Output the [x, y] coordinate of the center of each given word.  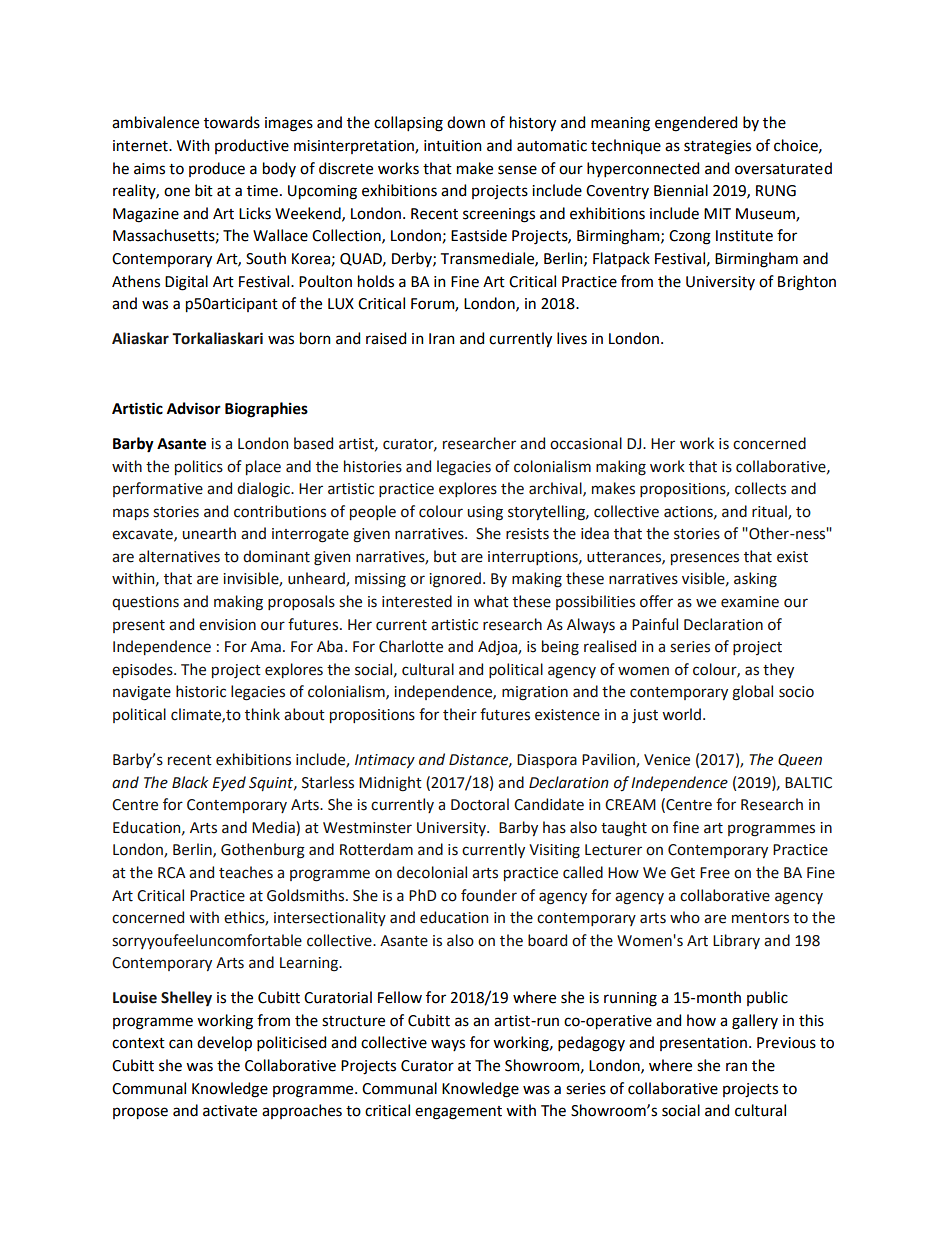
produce [217, 169]
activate [230, 1111]
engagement [458, 1113]
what [491, 601]
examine [750, 602]
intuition [453, 146]
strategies [717, 147]
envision [227, 625]
